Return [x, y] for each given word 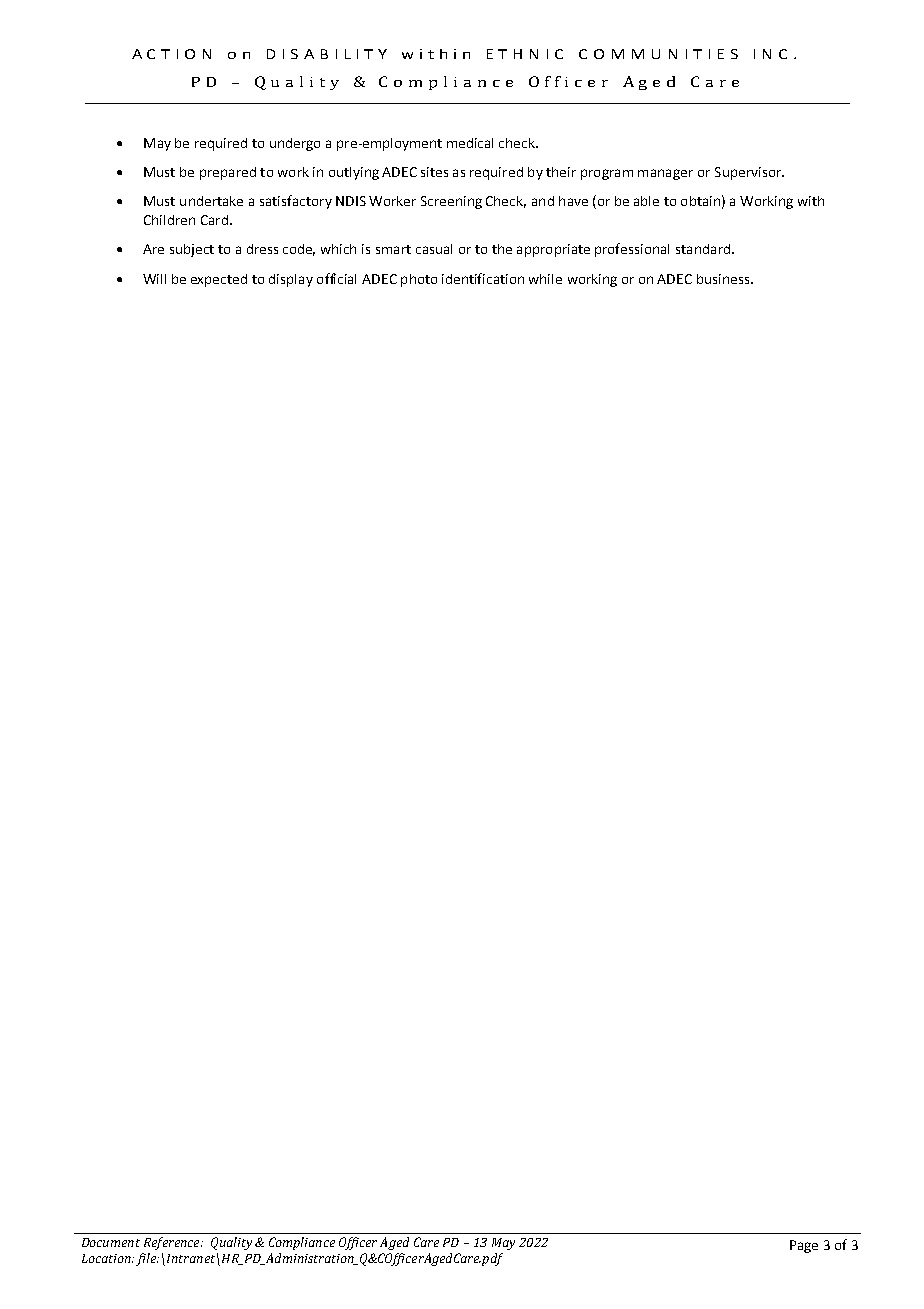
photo [419, 280]
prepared [228, 173]
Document [111, 1242]
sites [434, 172]
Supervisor [749, 173]
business [724, 279]
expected [219, 280]
